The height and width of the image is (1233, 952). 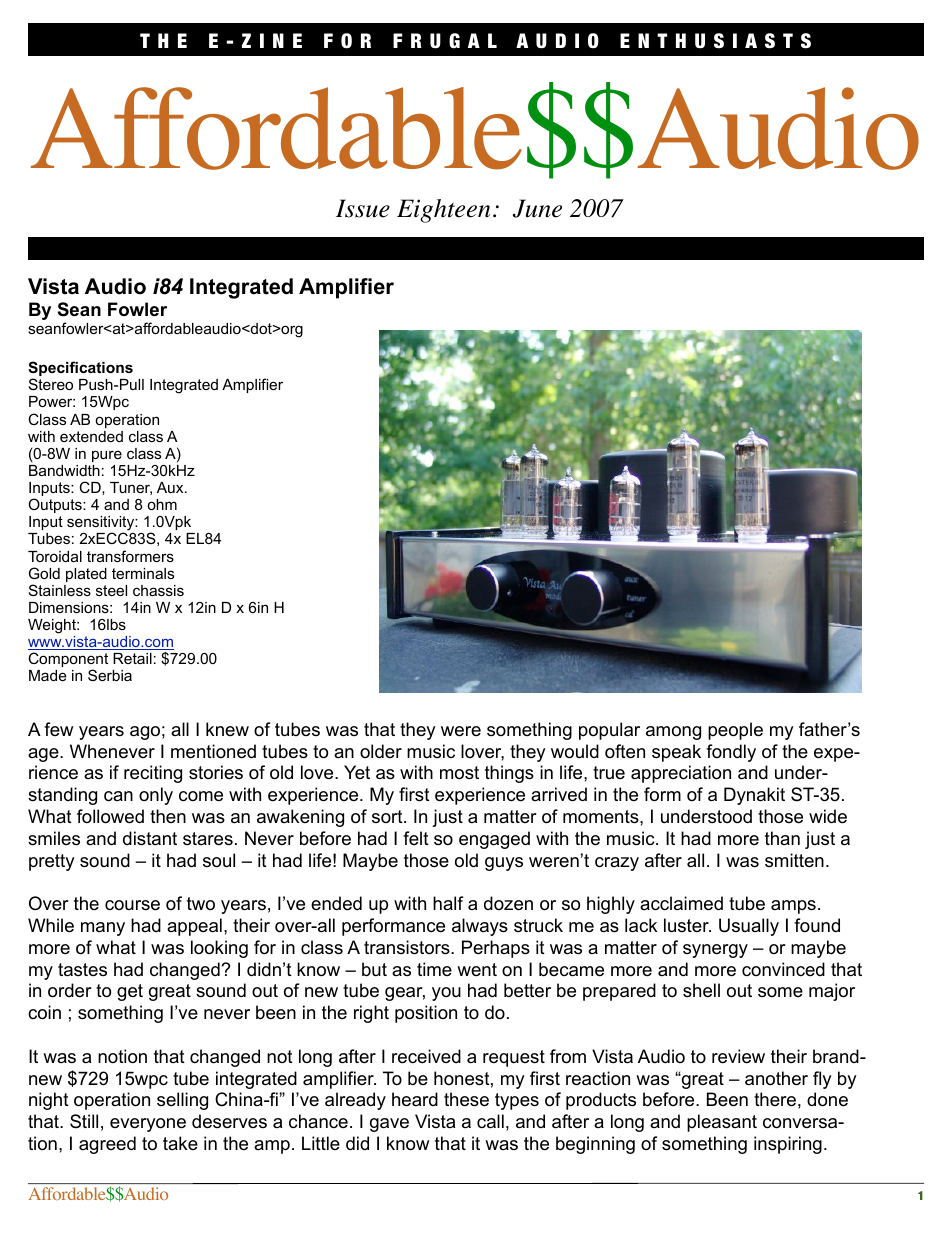 What do you see at coordinates (537, 208) in the image?
I see `June` at bounding box center [537, 208].
